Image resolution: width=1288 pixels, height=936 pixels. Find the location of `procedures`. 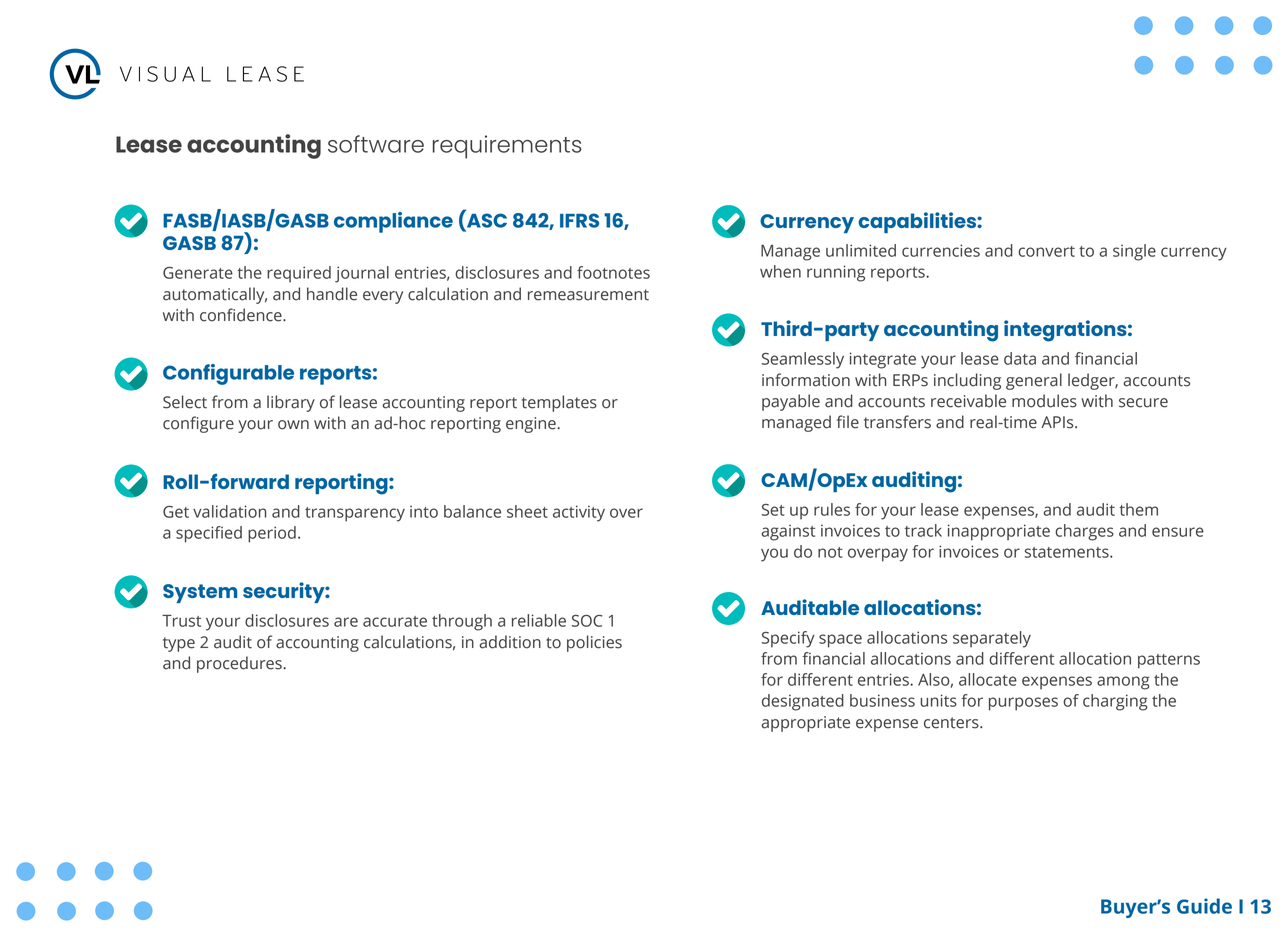

procedures is located at coordinates (240, 664).
